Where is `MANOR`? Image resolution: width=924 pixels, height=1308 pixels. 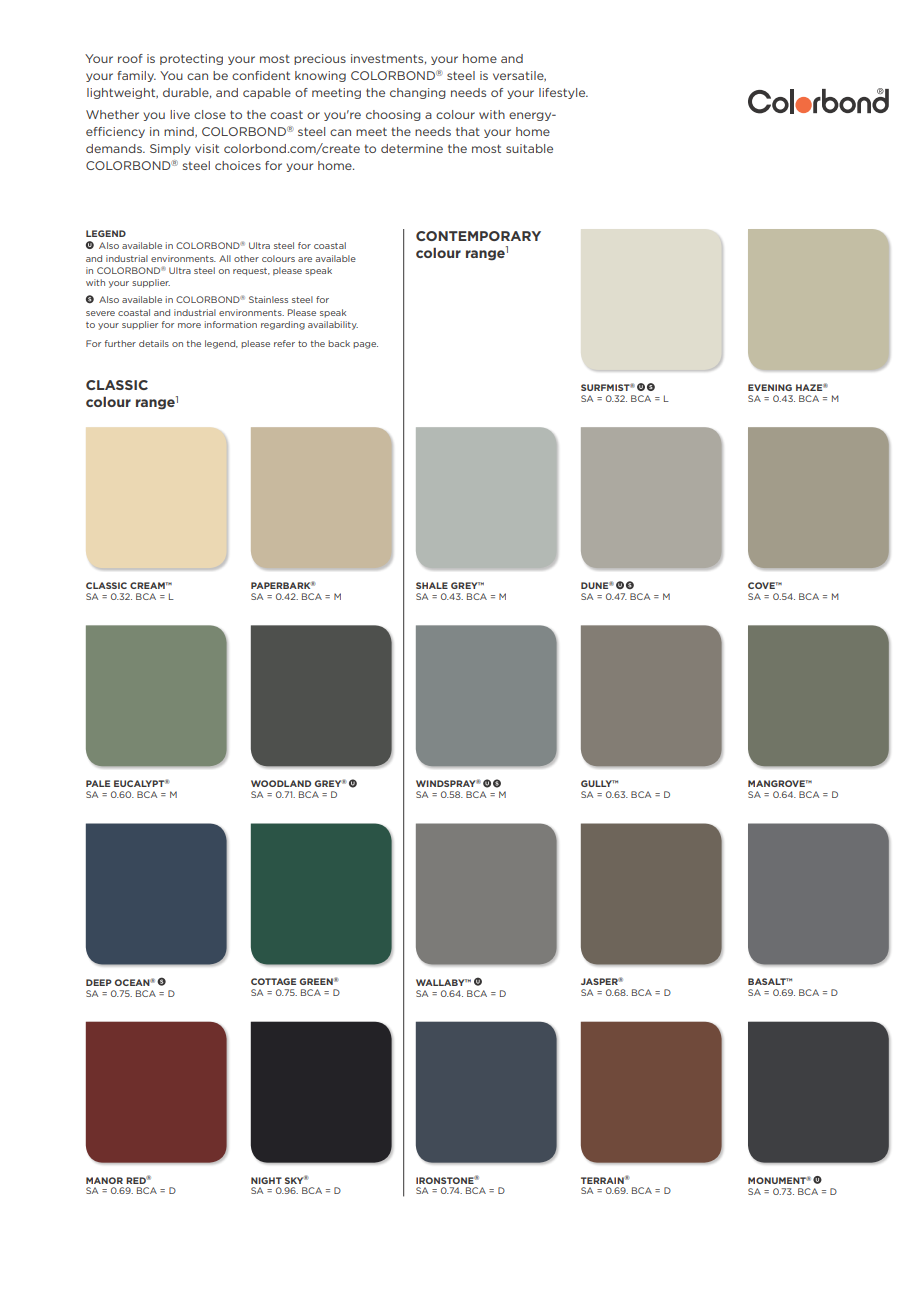
MANOR is located at coordinates (104, 1180).
